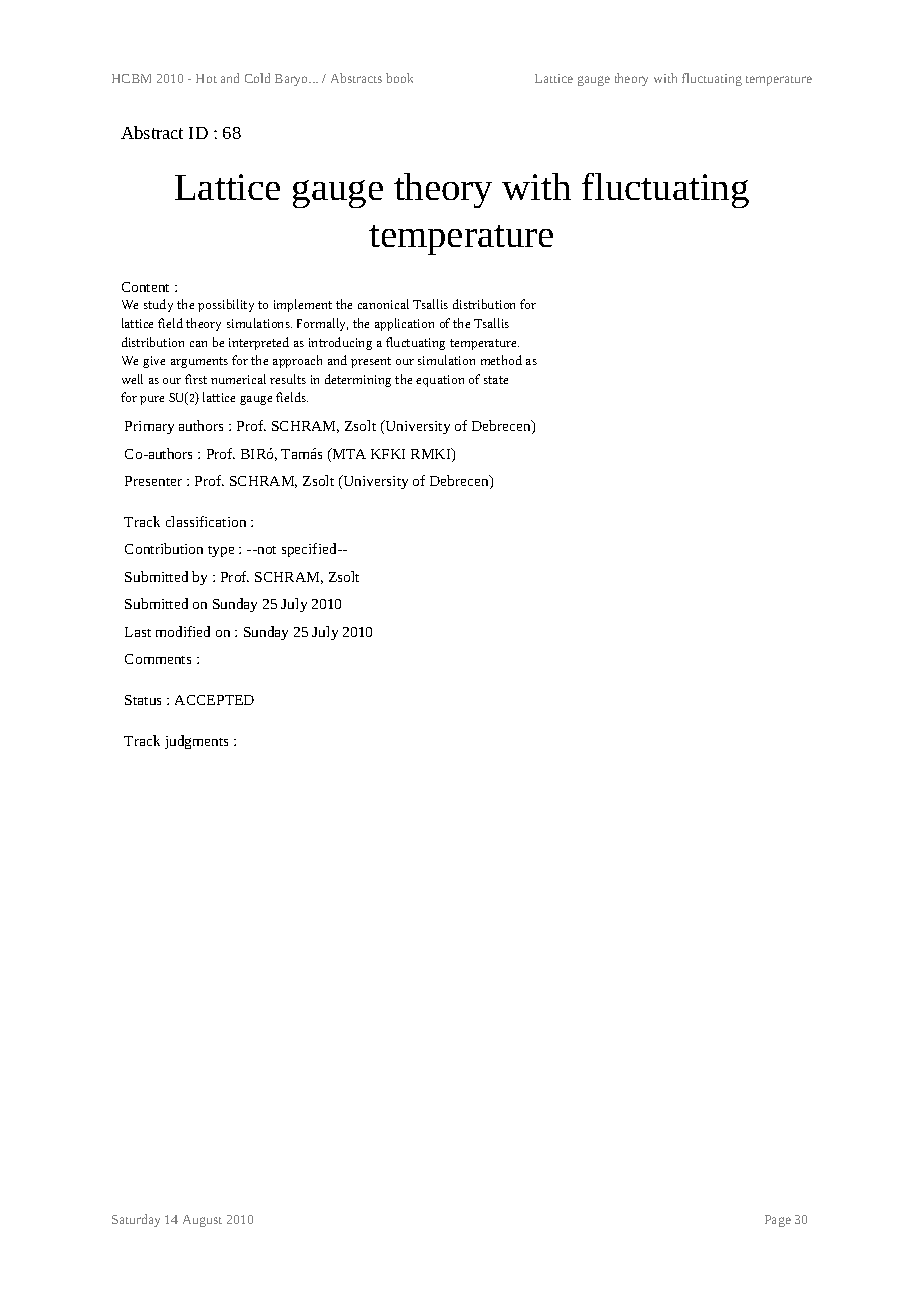  Describe the element at coordinates (778, 1221) in the screenshot. I see `Page` at that location.
